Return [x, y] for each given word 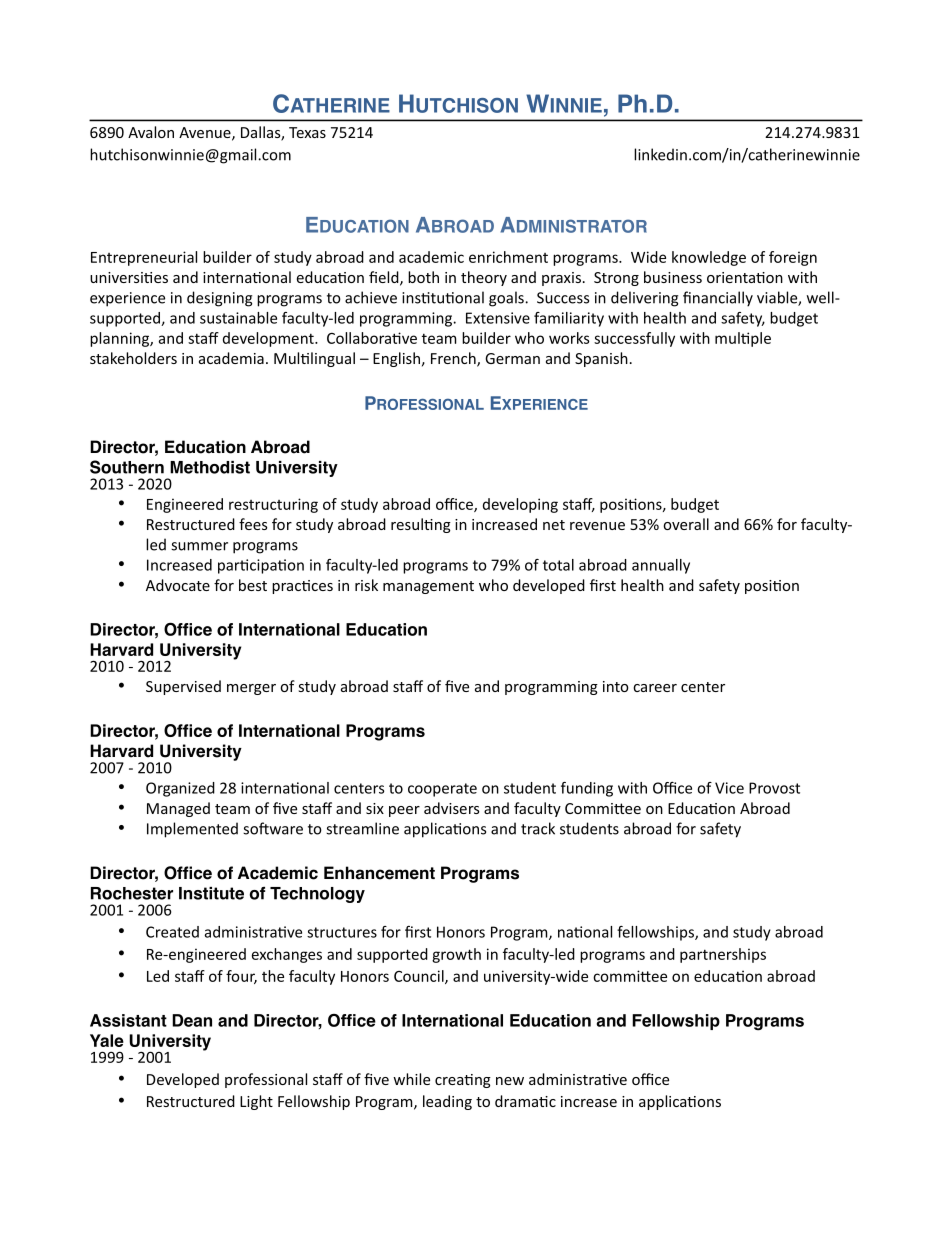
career [655, 688]
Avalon [151, 132]
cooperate [442, 790]
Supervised [183, 687]
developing [520, 505]
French [454, 359]
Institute [211, 893]
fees [253, 524]
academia [231, 358]
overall [686, 524]
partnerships [723, 955]
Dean [192, 1020]
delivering [644, 299]
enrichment [508, 257]
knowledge [709, 258]
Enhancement [379, 873]
